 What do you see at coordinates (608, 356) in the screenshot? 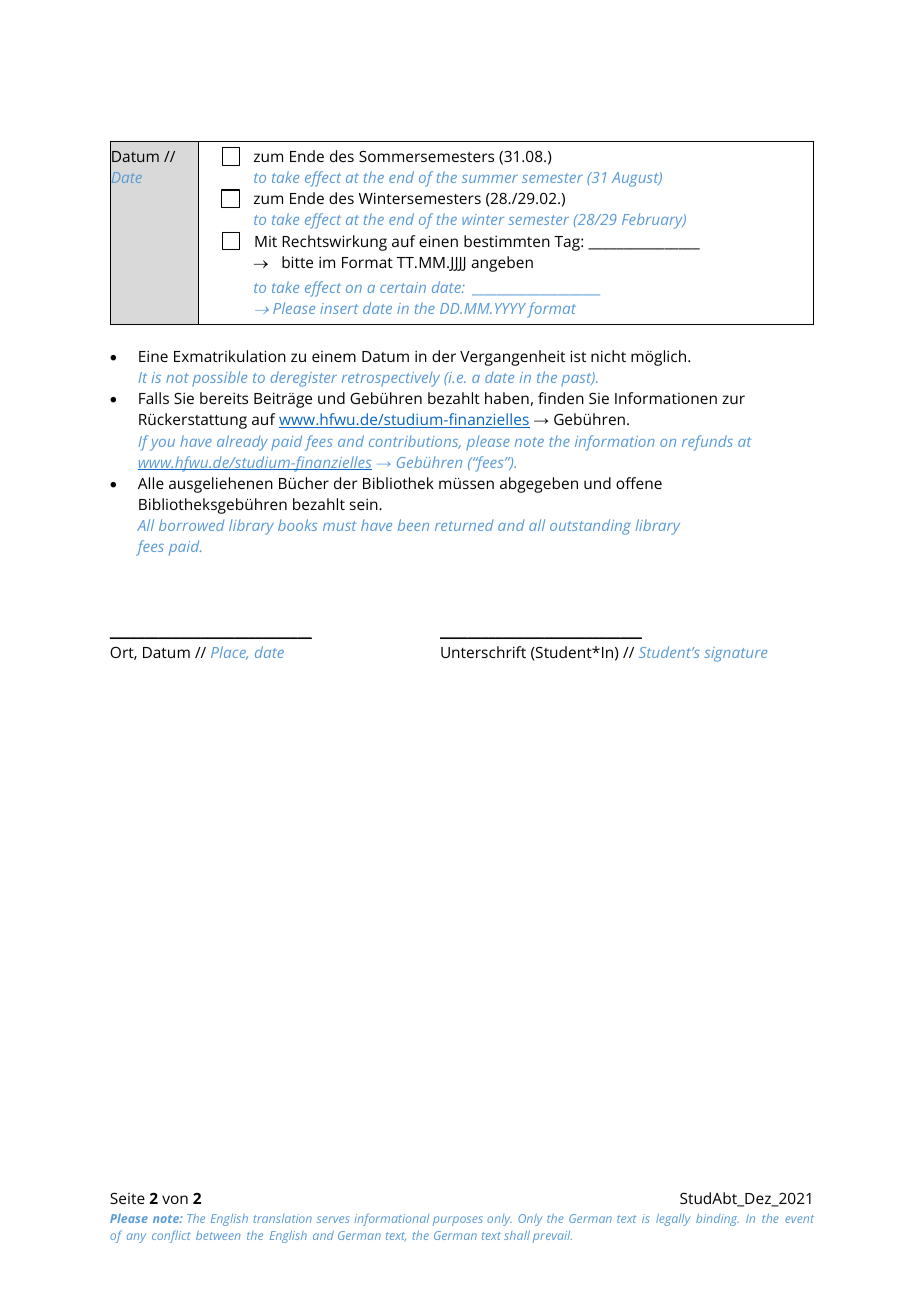
I see `nicht` at bounding box center [608, 356].
